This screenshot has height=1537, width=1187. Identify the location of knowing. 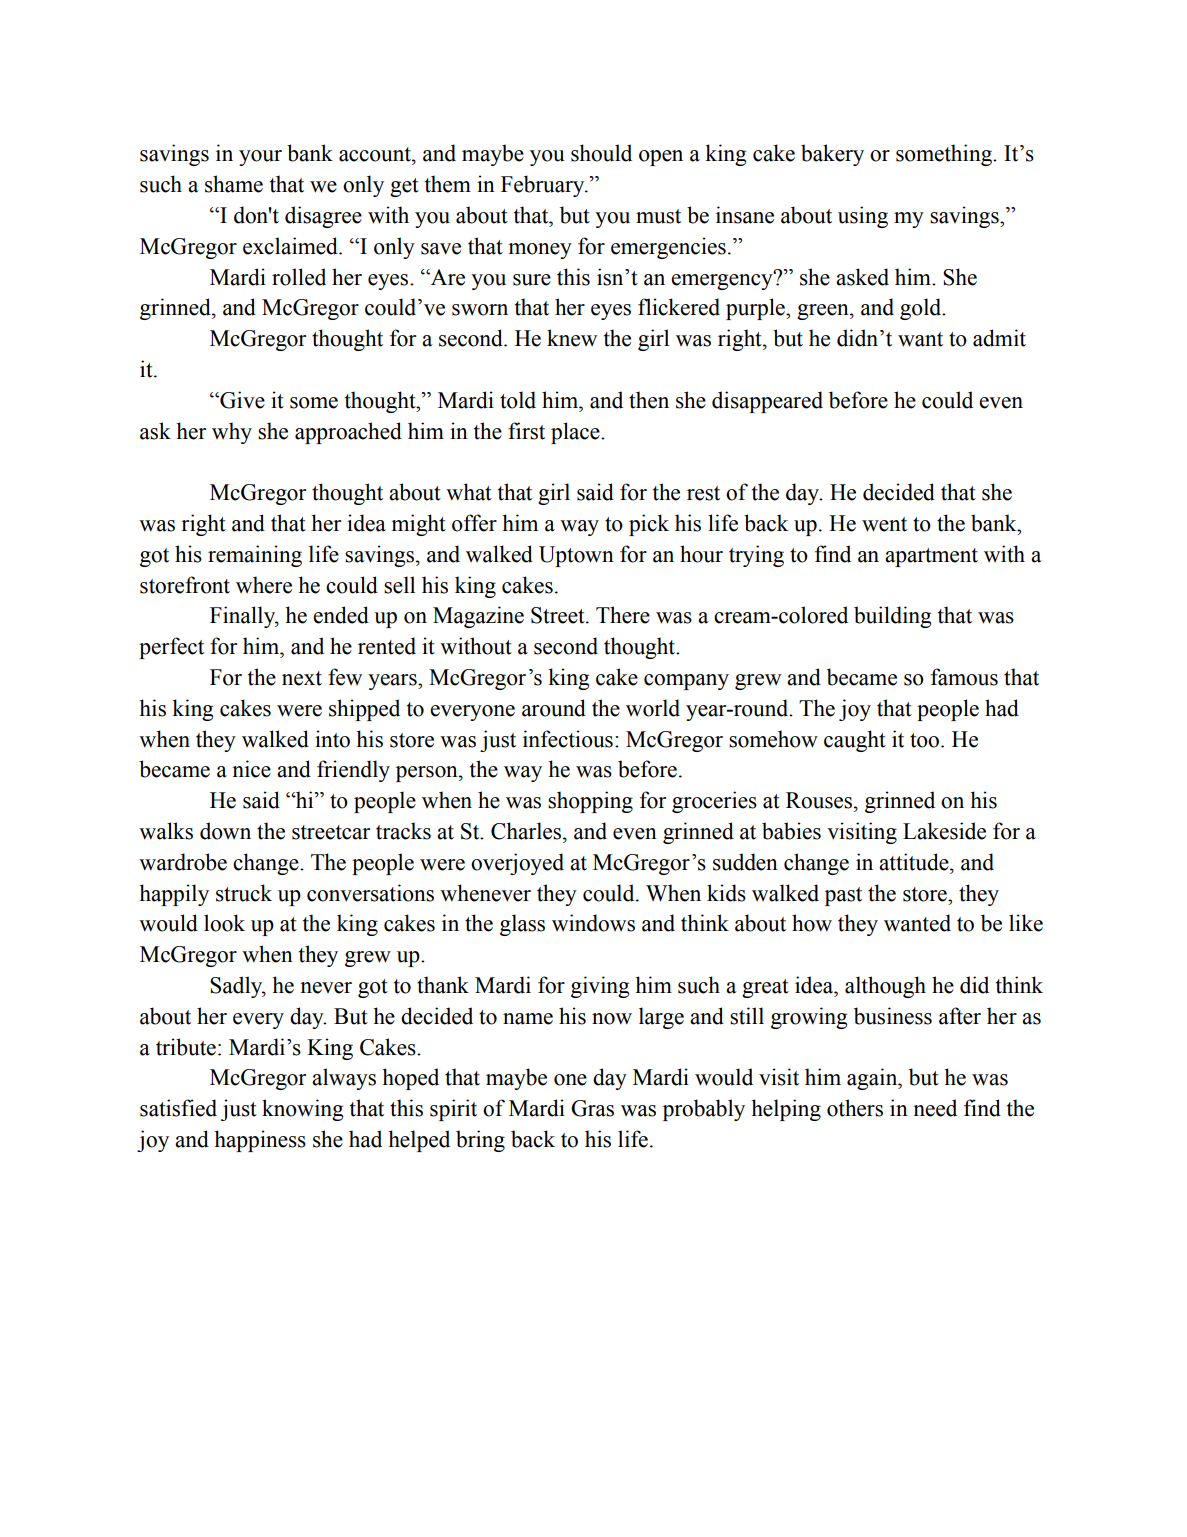
(302, 1110).
